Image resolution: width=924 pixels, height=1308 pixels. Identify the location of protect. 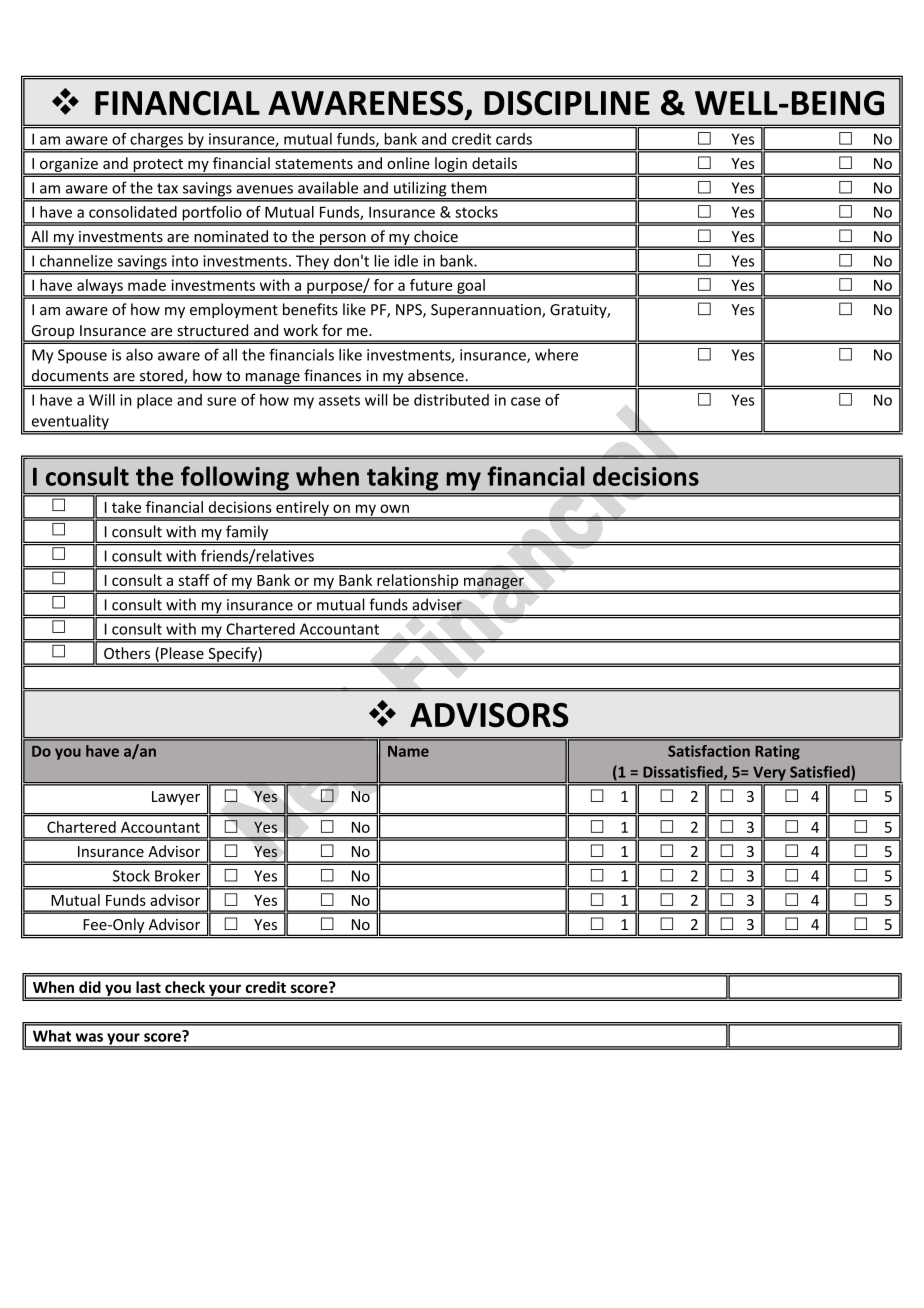
(158, 166).
